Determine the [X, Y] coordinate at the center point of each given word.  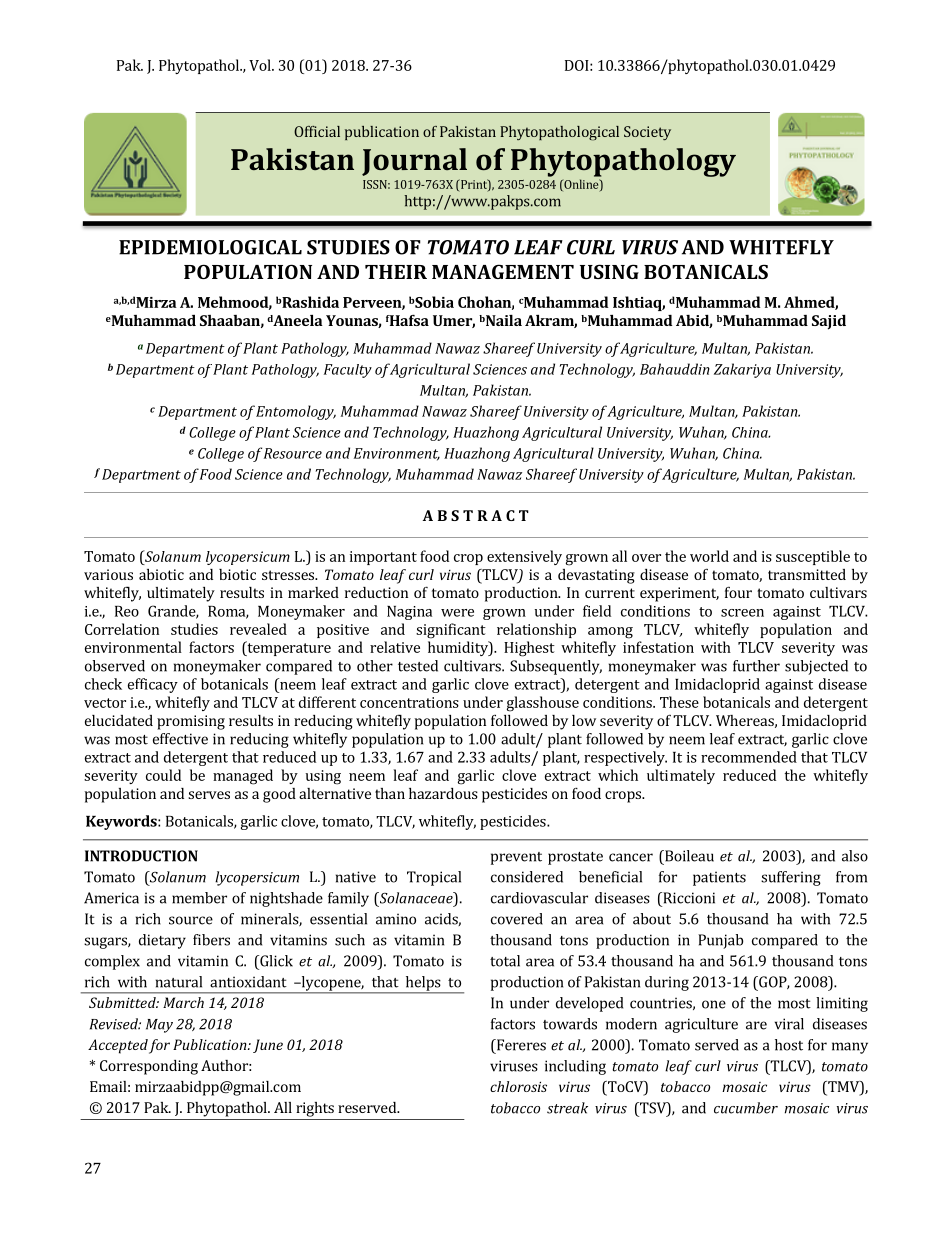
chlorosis [518, 1086]
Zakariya [742, 370]
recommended [749, 757]
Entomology [296, 412]
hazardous [443, 793]
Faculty [348, 371]
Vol [261, 65]
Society [647, 133]
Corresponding [149, 1067]
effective [180, 739]
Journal [414, 162]
